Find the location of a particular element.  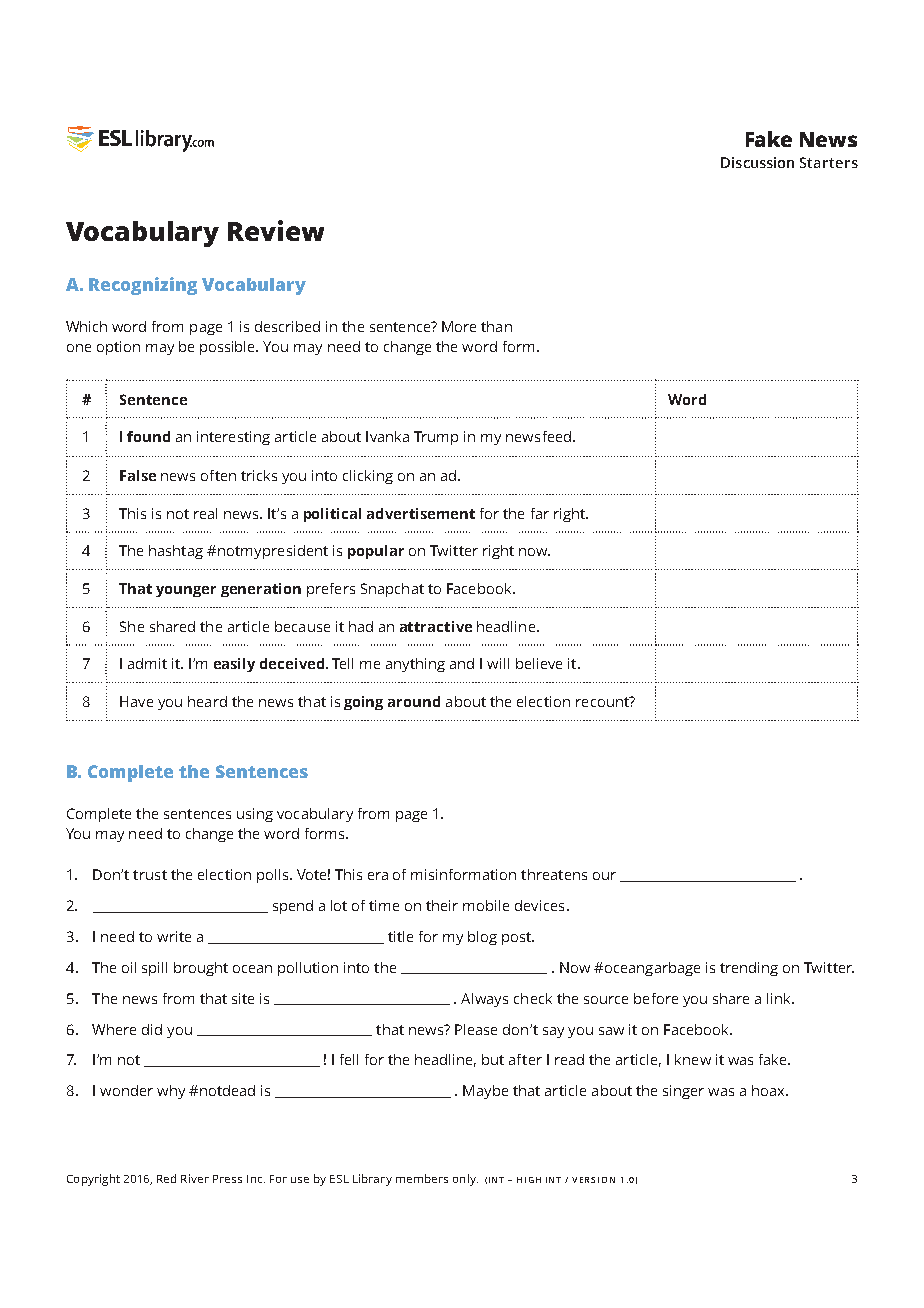

Discussion is located at coordinates (757, 162).
